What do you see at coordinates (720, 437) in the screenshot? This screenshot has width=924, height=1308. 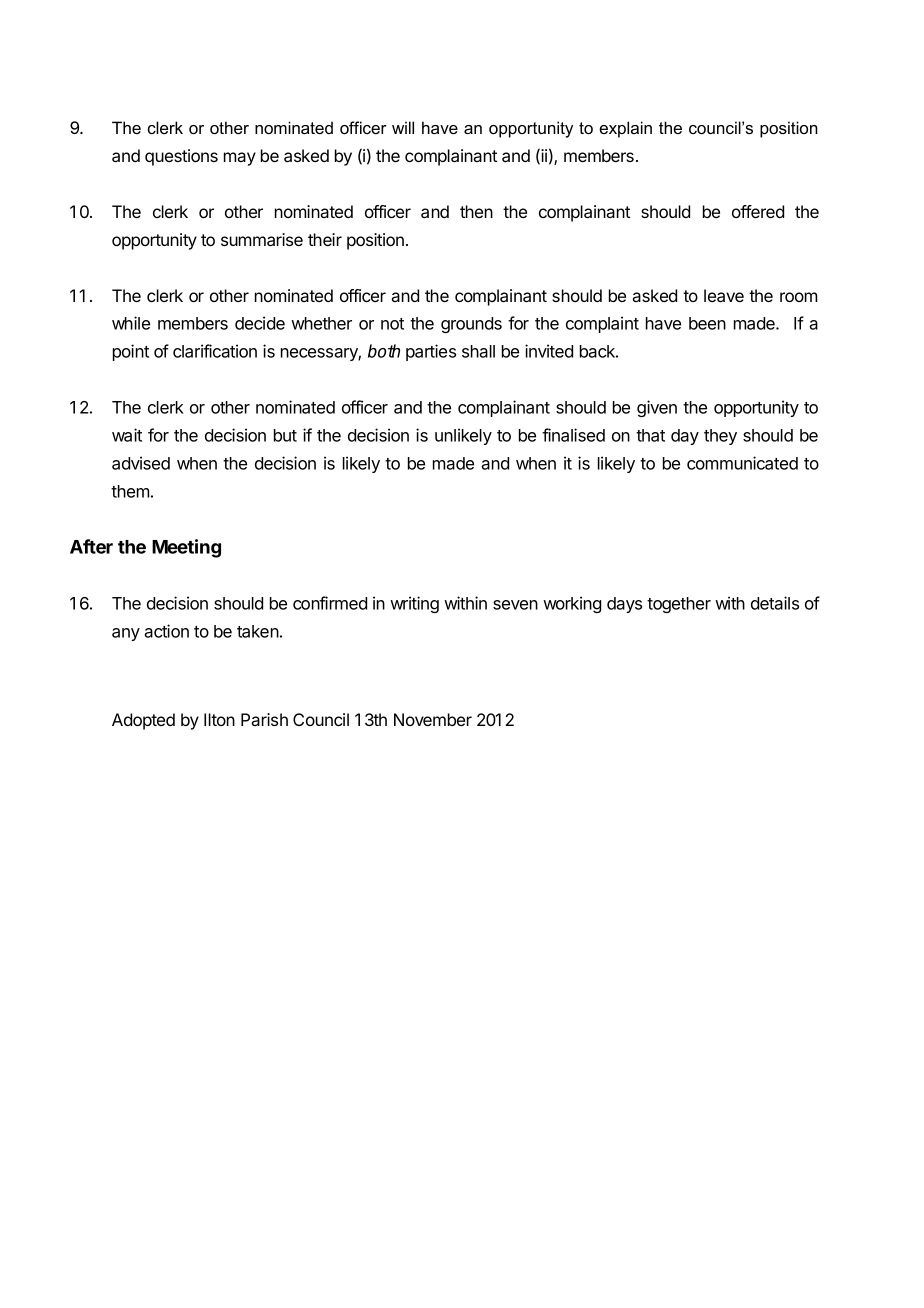 I see `they` at bounding box center [720, 437].
